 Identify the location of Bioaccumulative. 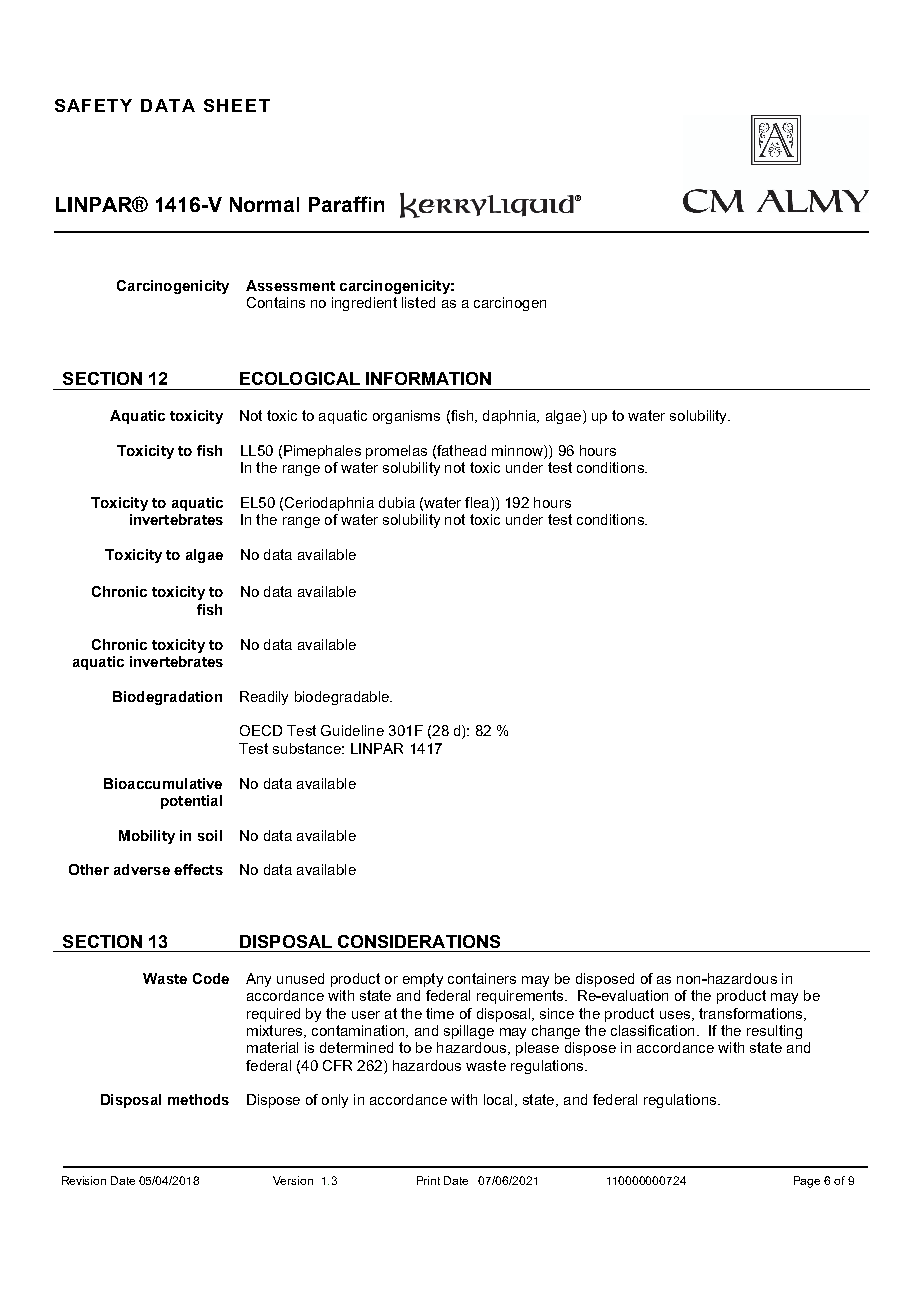
(163, 783).
